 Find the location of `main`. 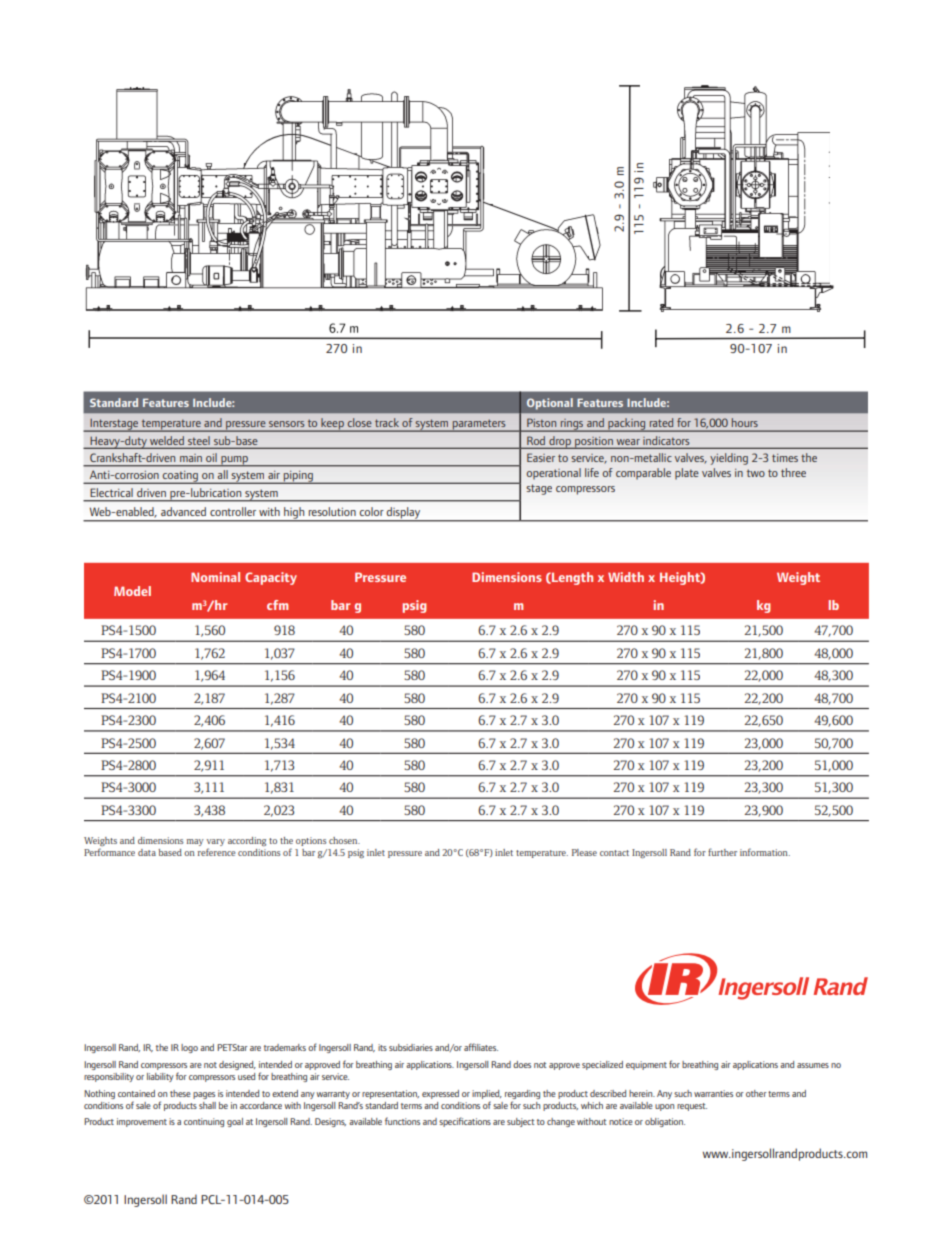

main is located at coordinates (191, 458).
